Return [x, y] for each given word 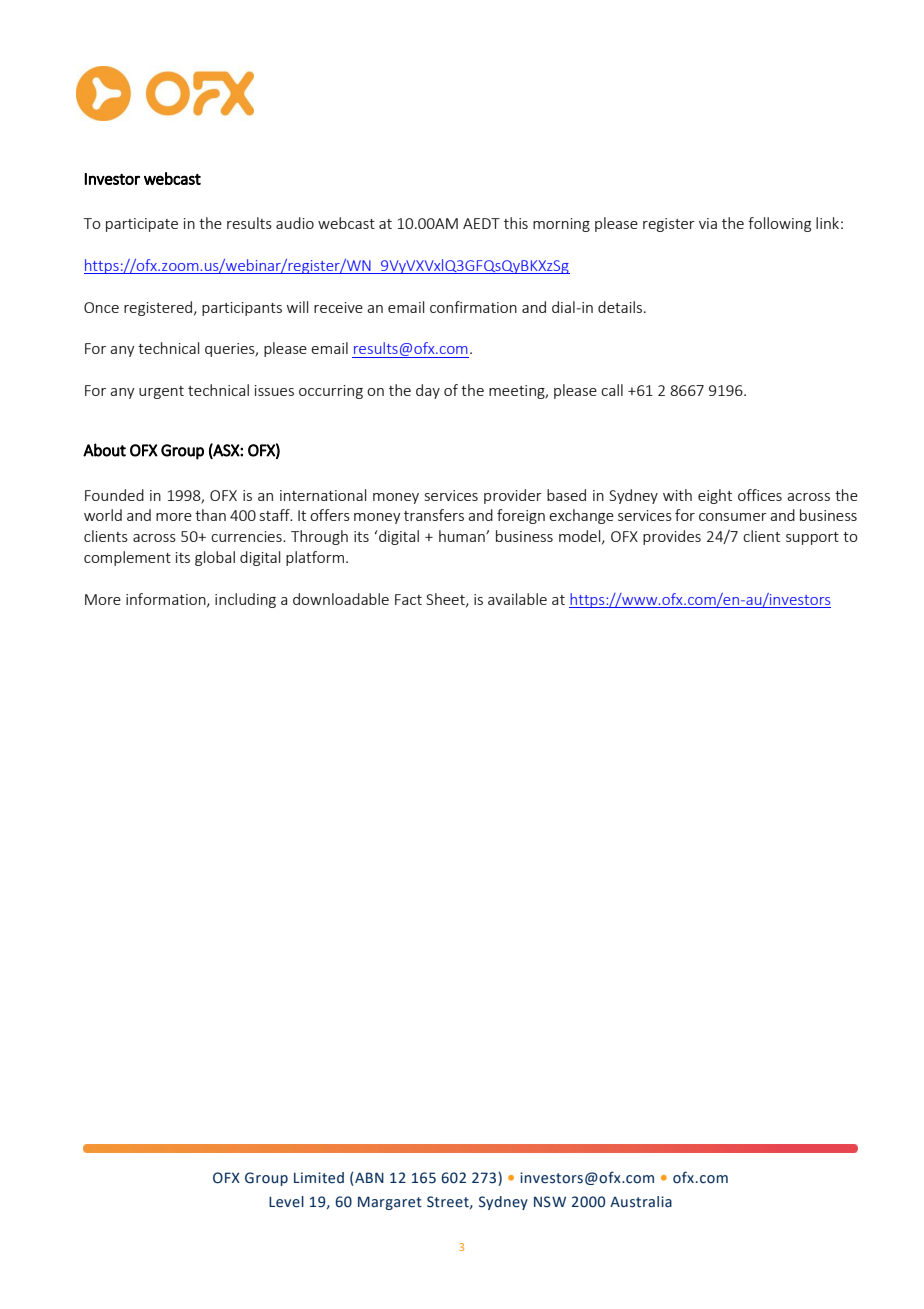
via [708, 223]
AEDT [481, 223]
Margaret [390, 1203]
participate [142, 225]
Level [286, 1202]
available [517, 599]
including [245, 600]
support [812, 538]
